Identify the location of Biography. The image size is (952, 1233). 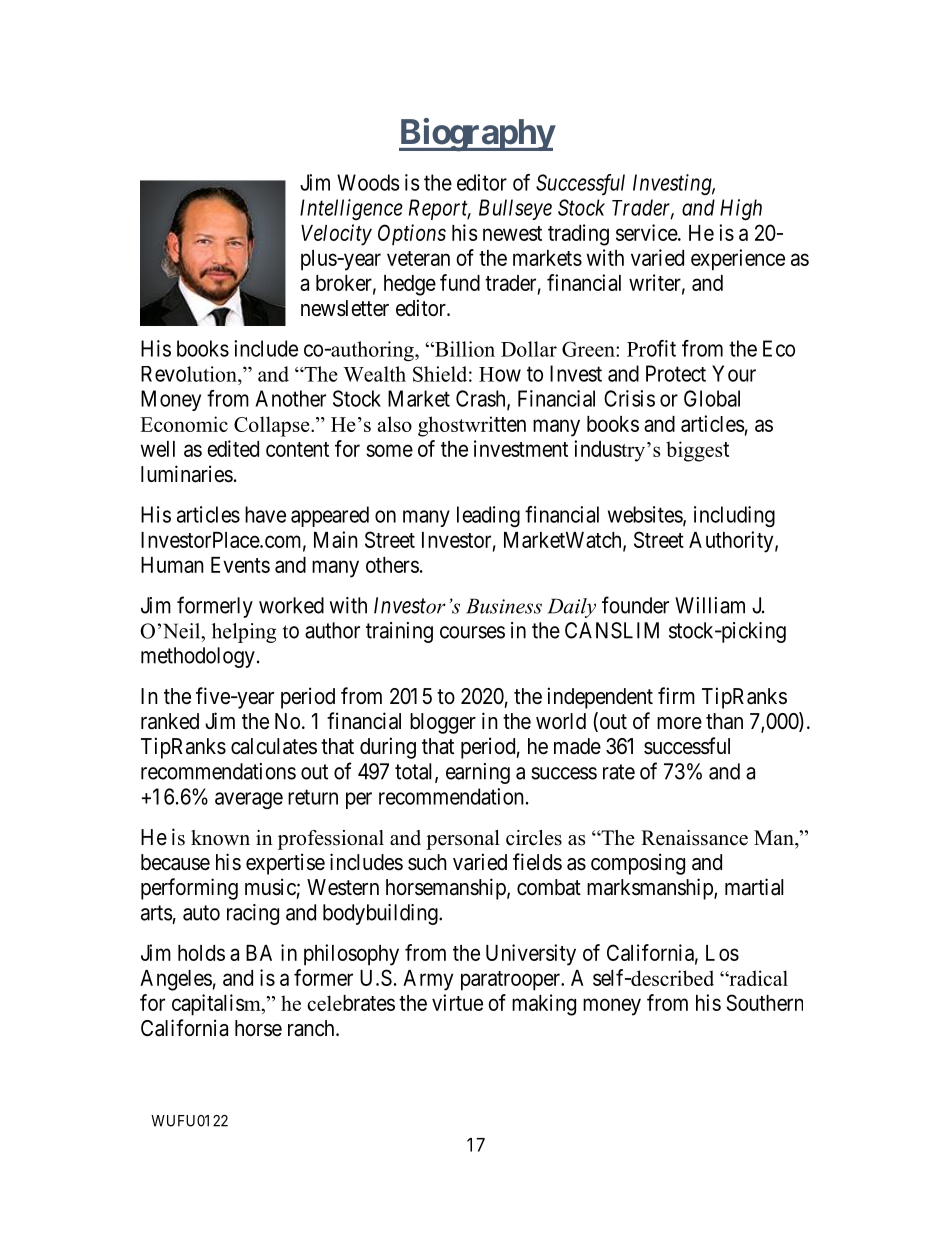
(477, 135).
